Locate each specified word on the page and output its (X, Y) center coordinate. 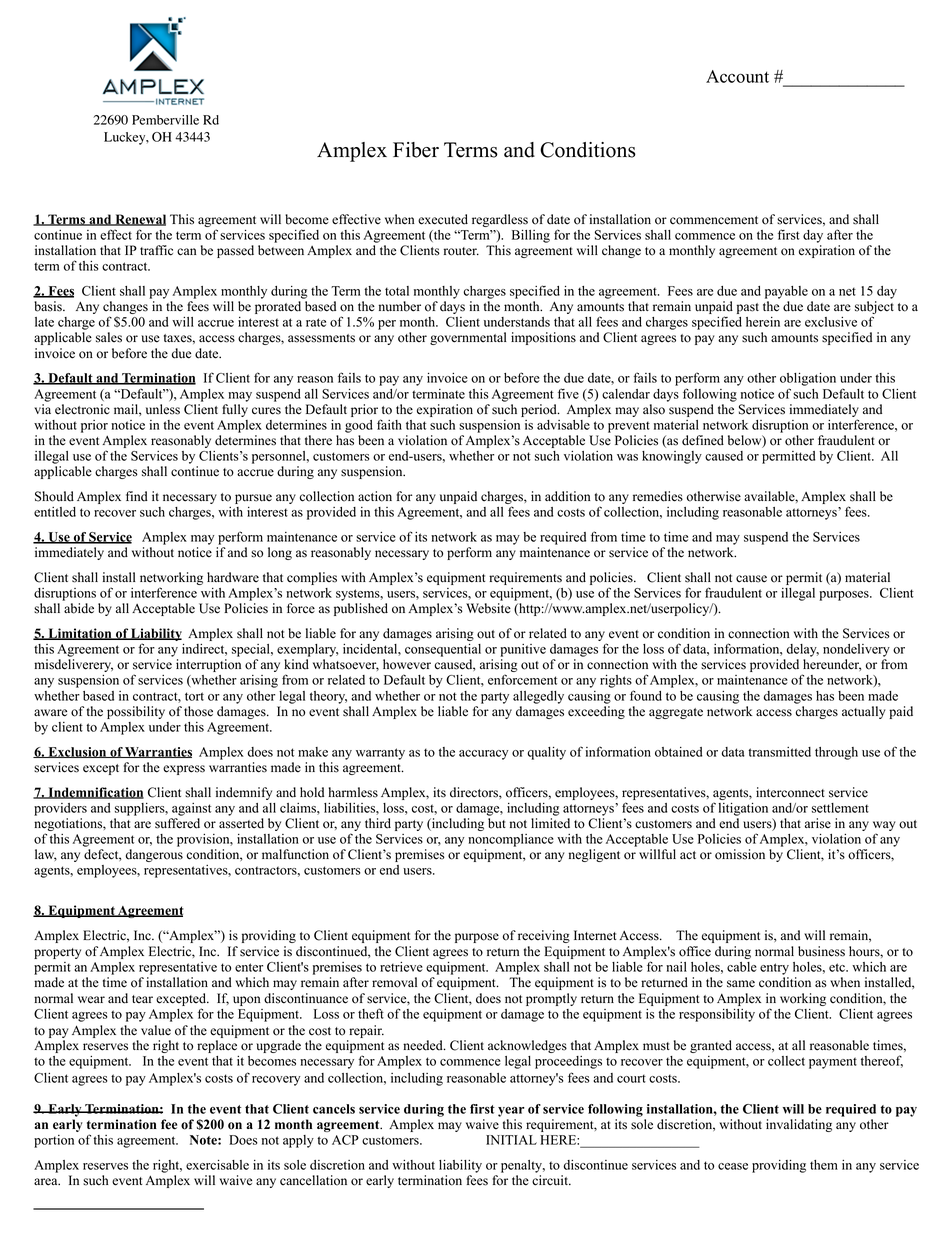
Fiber (416, 150)
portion (54, 1141)
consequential (443, 650)
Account (737, 76)
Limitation (80, 634)
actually (863, 712)
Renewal (139, 220)
